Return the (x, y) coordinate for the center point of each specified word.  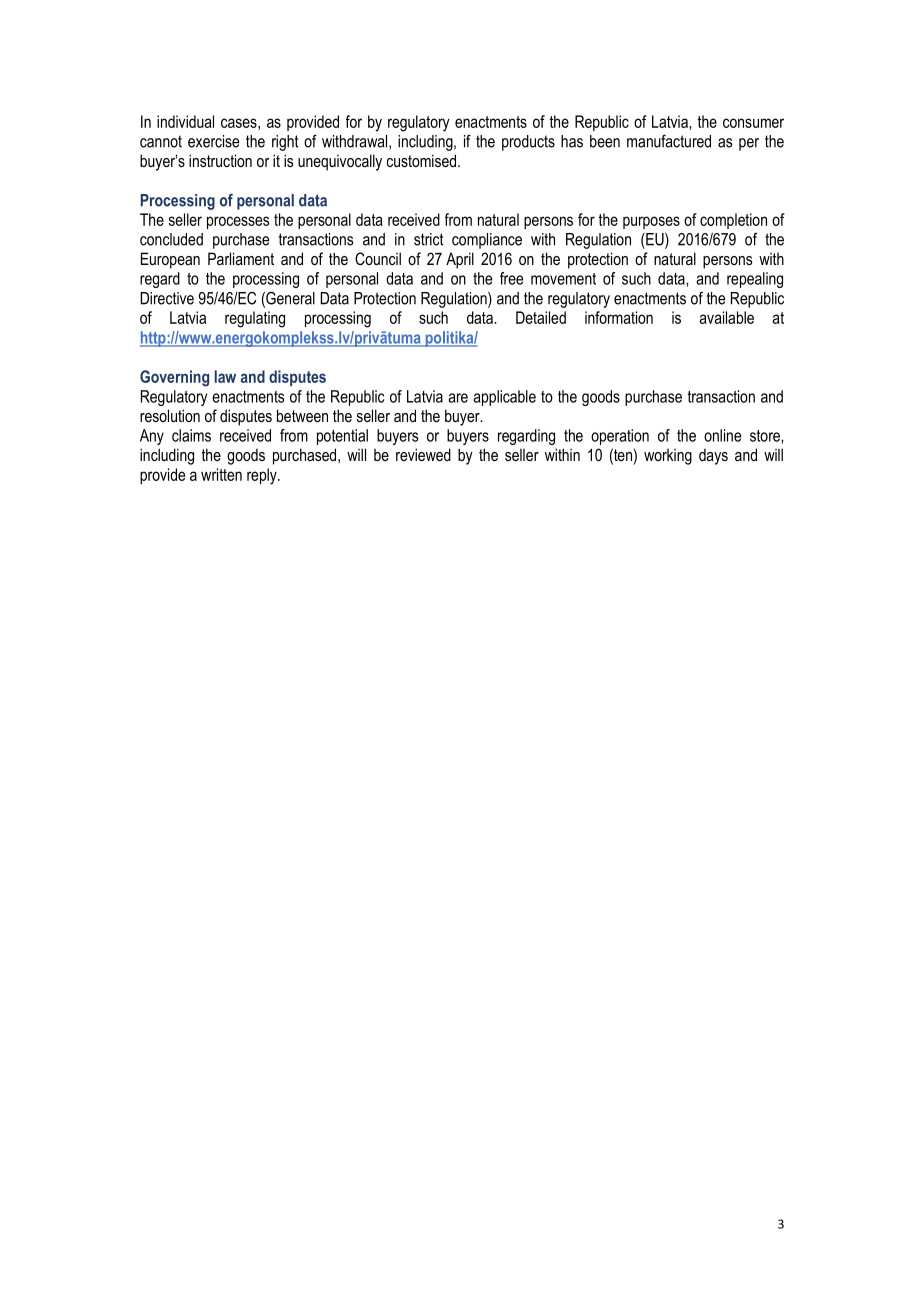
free (511, 278)
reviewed (423, 454)
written (221, 474)
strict (429, 239)
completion (733, 221)
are (458, 398)
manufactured (669, 141)
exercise (213, 141)
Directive (167, 298)
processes (238, 222)
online (722, 435)
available (726, 317)
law (225, 376)
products (528, 143)
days (713, 456)
